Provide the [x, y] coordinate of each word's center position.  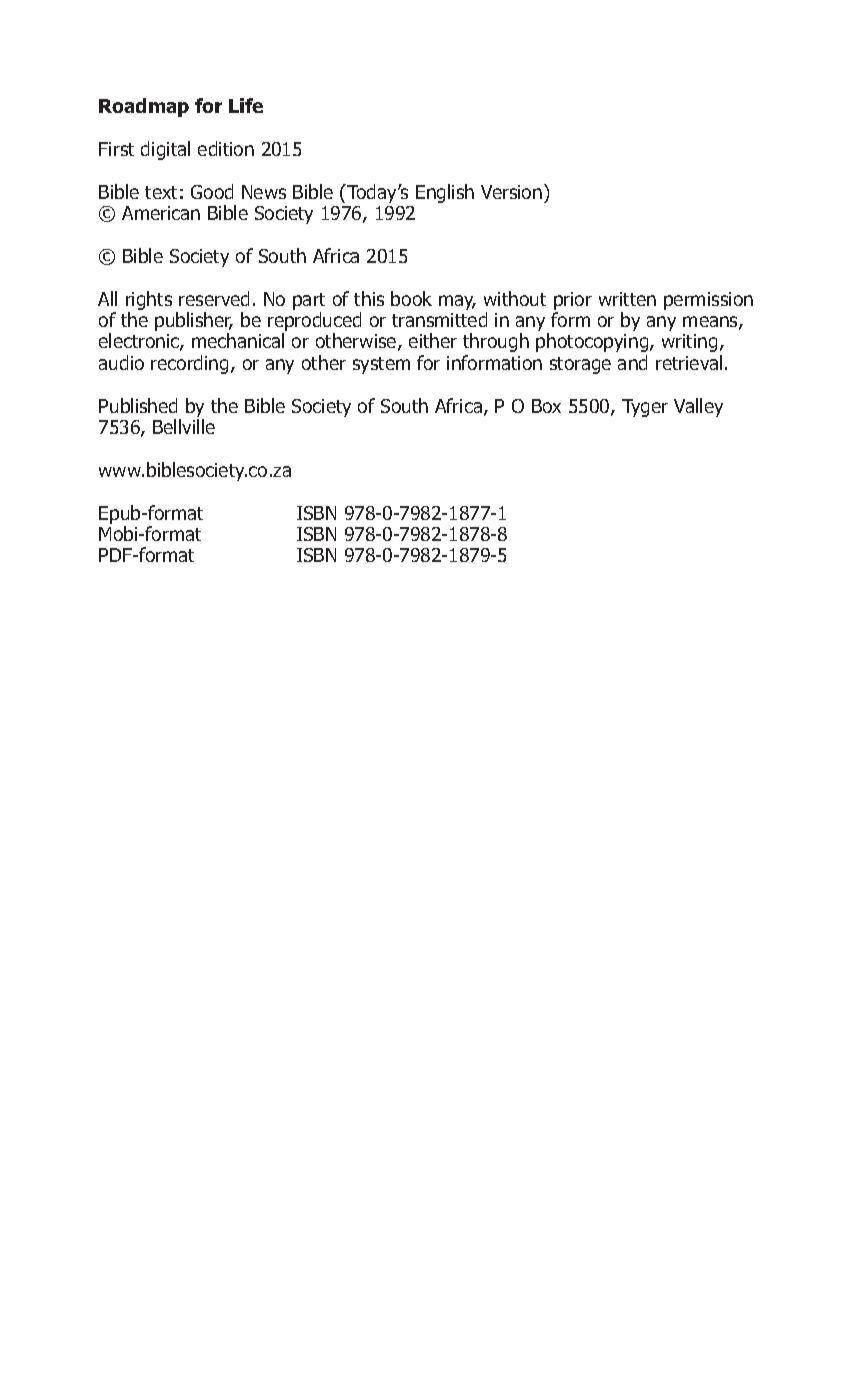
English [445, 193]
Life [246, 105]
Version [511, 192]
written [627, 299]
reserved [214, 298]
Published [138, 405]
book [411, 298]
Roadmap [144, 107]
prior [573, 301]
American [161, 213]
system [381, 365]
